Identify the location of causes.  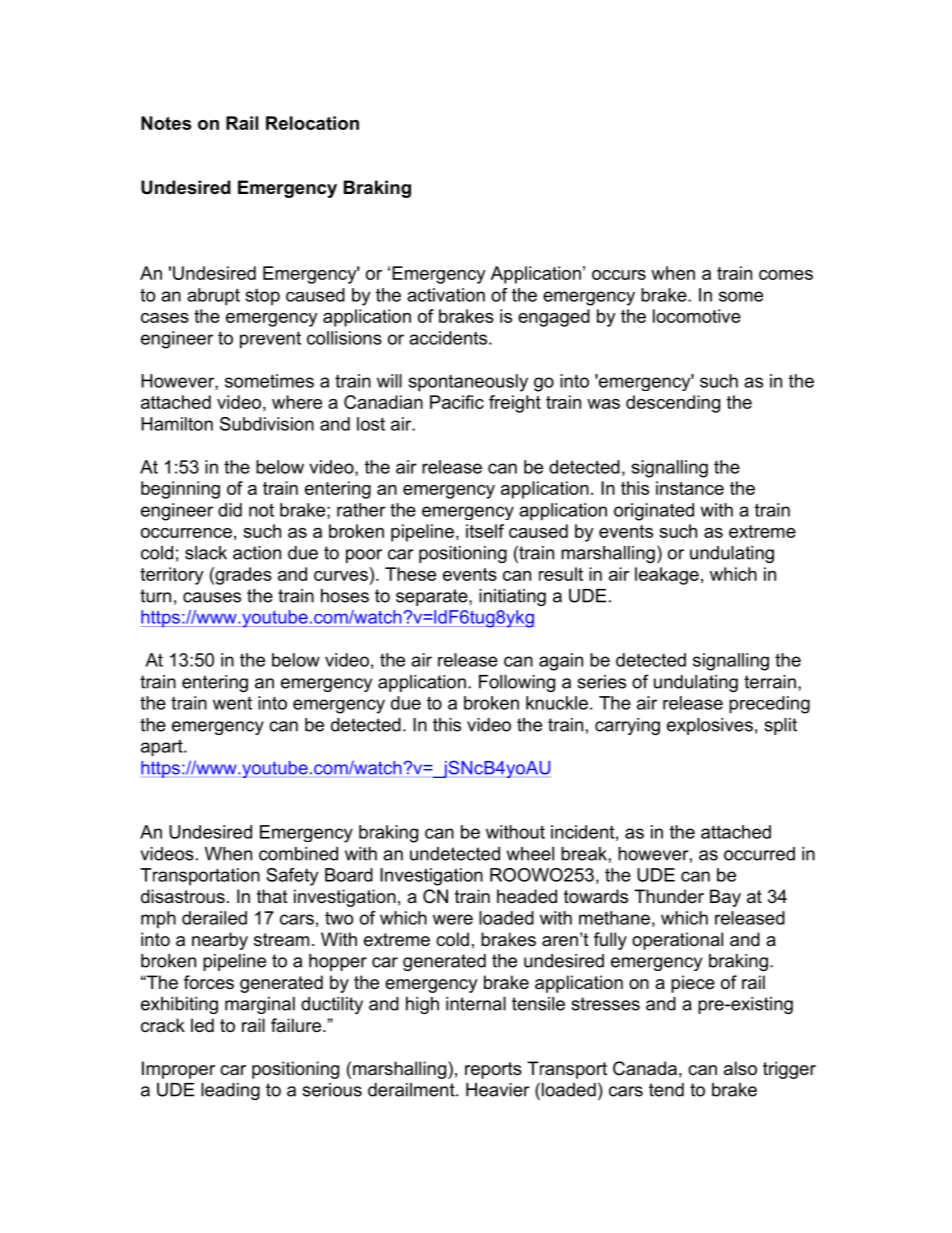
(212, 597).
